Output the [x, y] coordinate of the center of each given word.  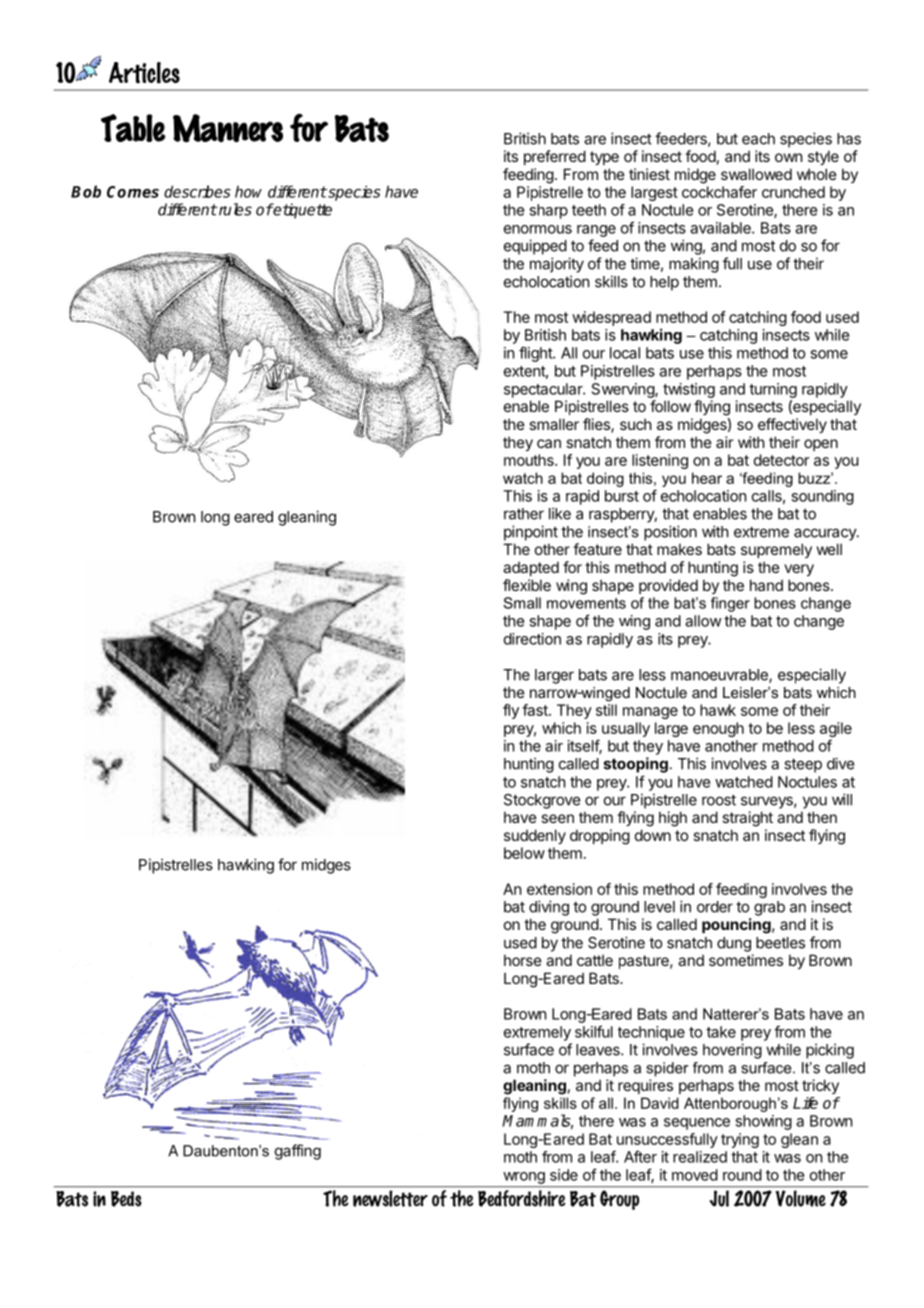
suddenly [535, 836]
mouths [530, 460]
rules [234, 209]
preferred [555, 157]
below [524, 853]
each [758, 139]
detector [781, 460]
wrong [524, 1178]
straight [747, 819]
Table [133, 128]
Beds [126, 1199]
